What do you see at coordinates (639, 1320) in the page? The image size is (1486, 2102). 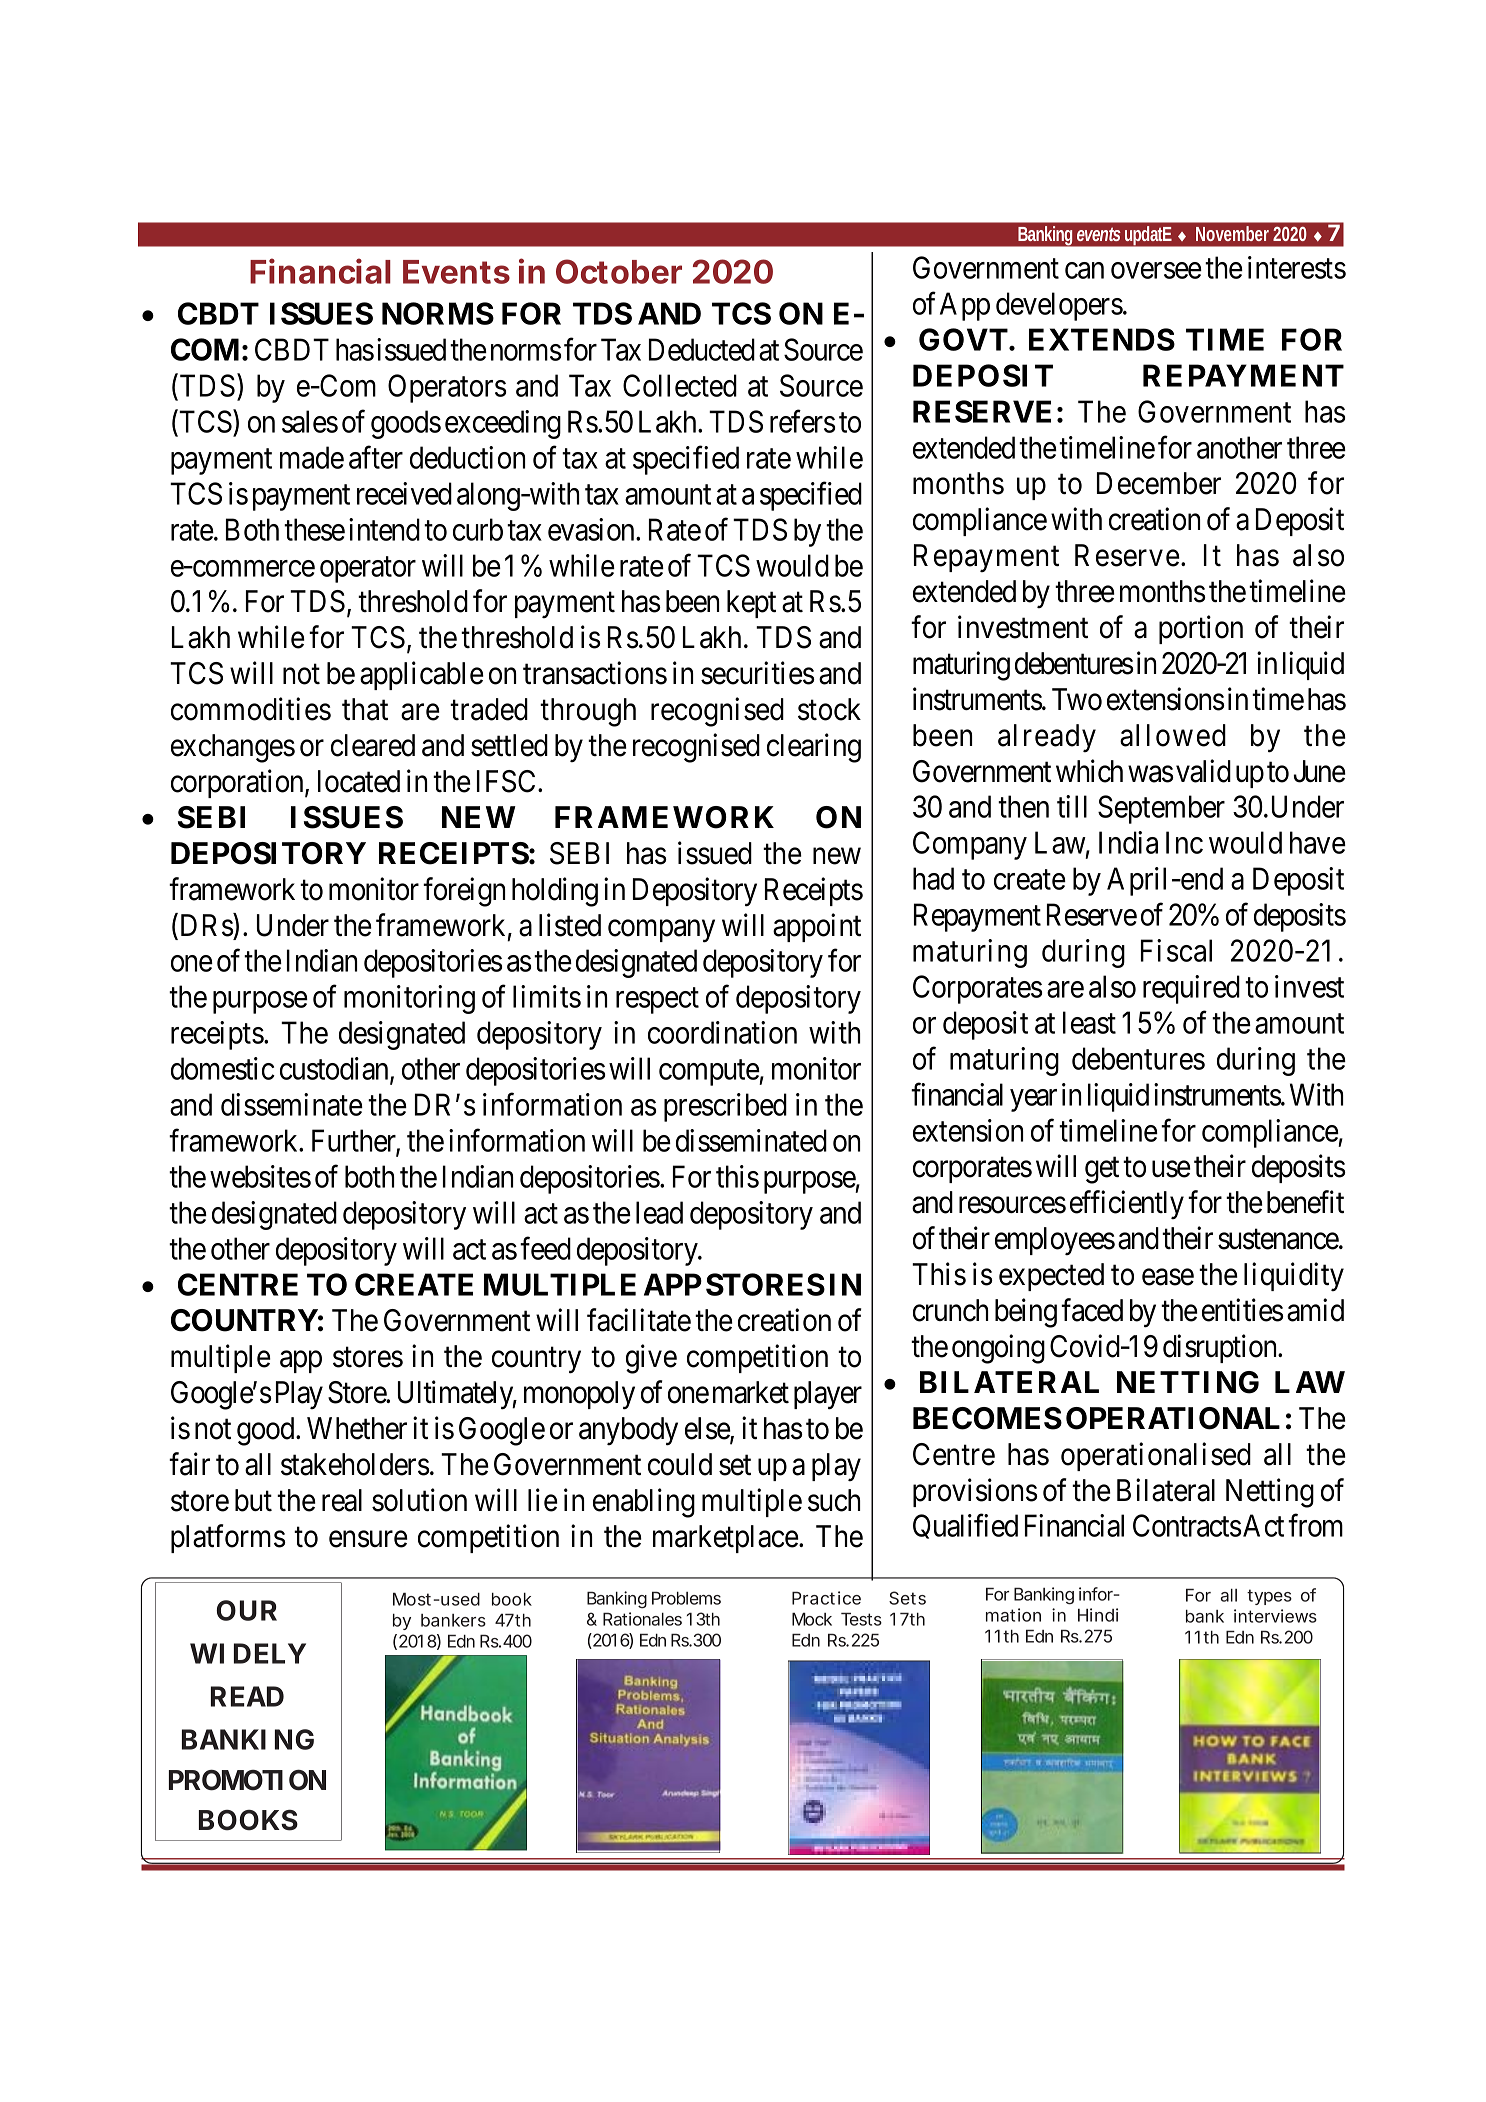 I see `facilitate` at bounding box center [639, 1320].
